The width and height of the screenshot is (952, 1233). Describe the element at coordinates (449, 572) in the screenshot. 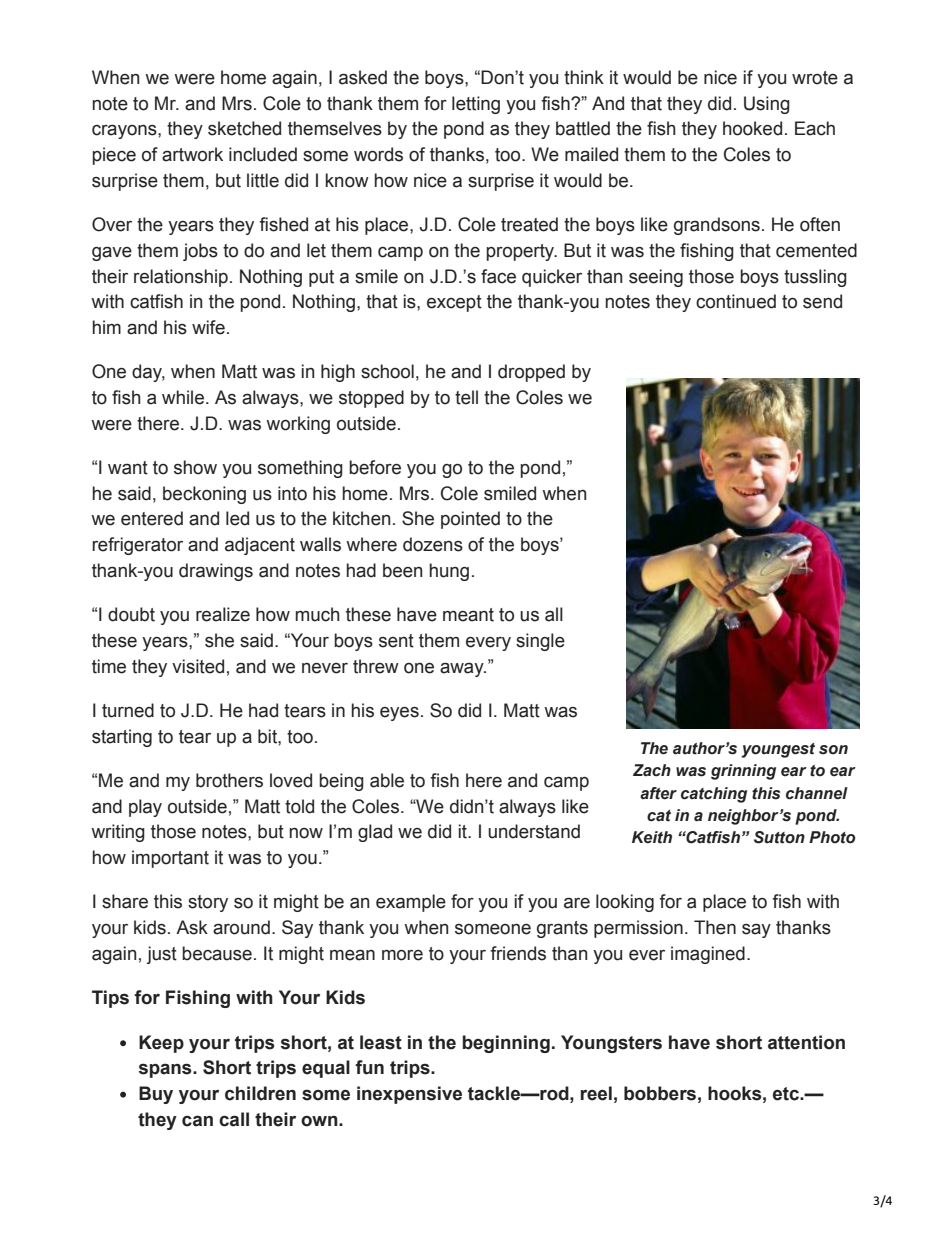

I see `hung` at that location.
